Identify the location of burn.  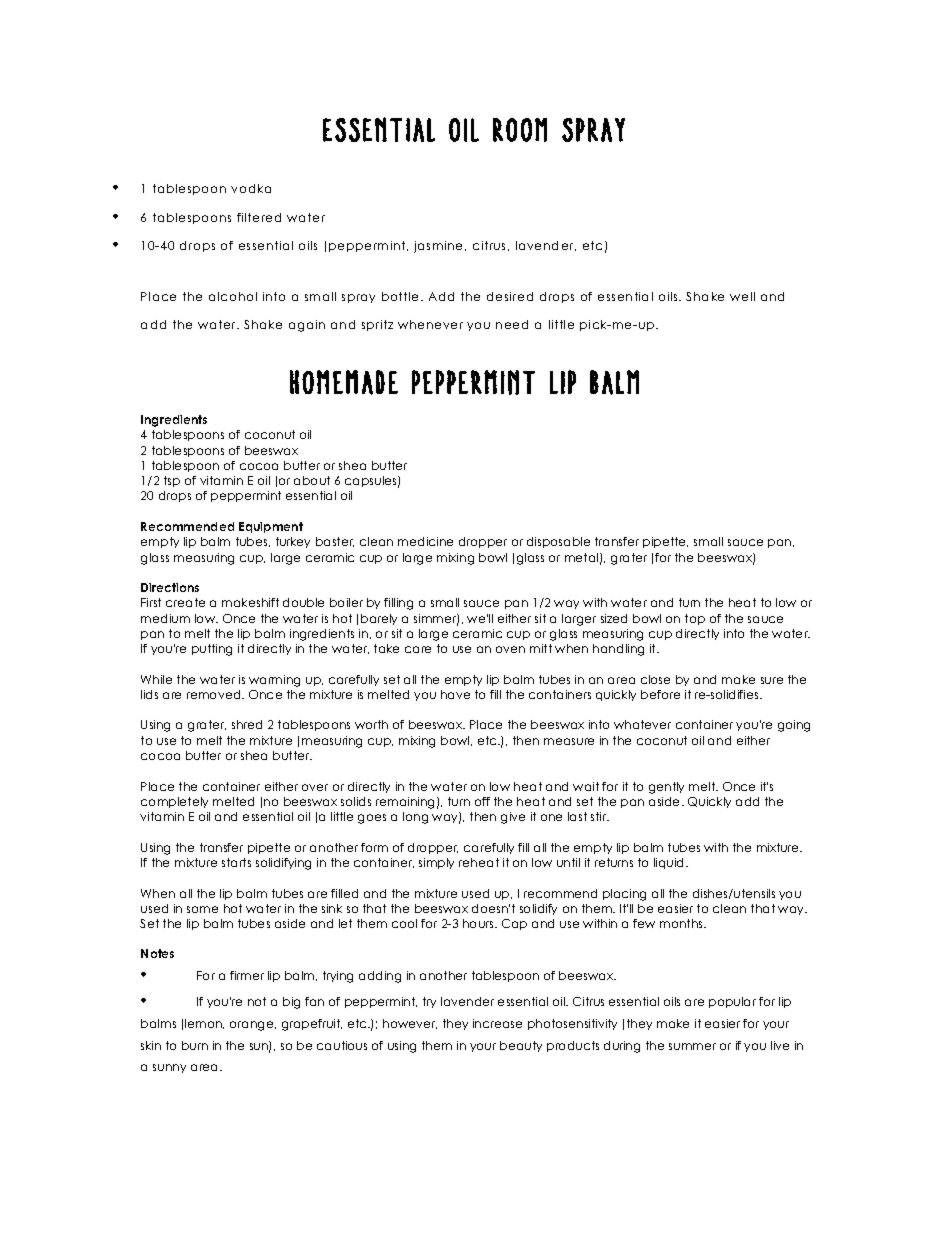
(195, 1045).
